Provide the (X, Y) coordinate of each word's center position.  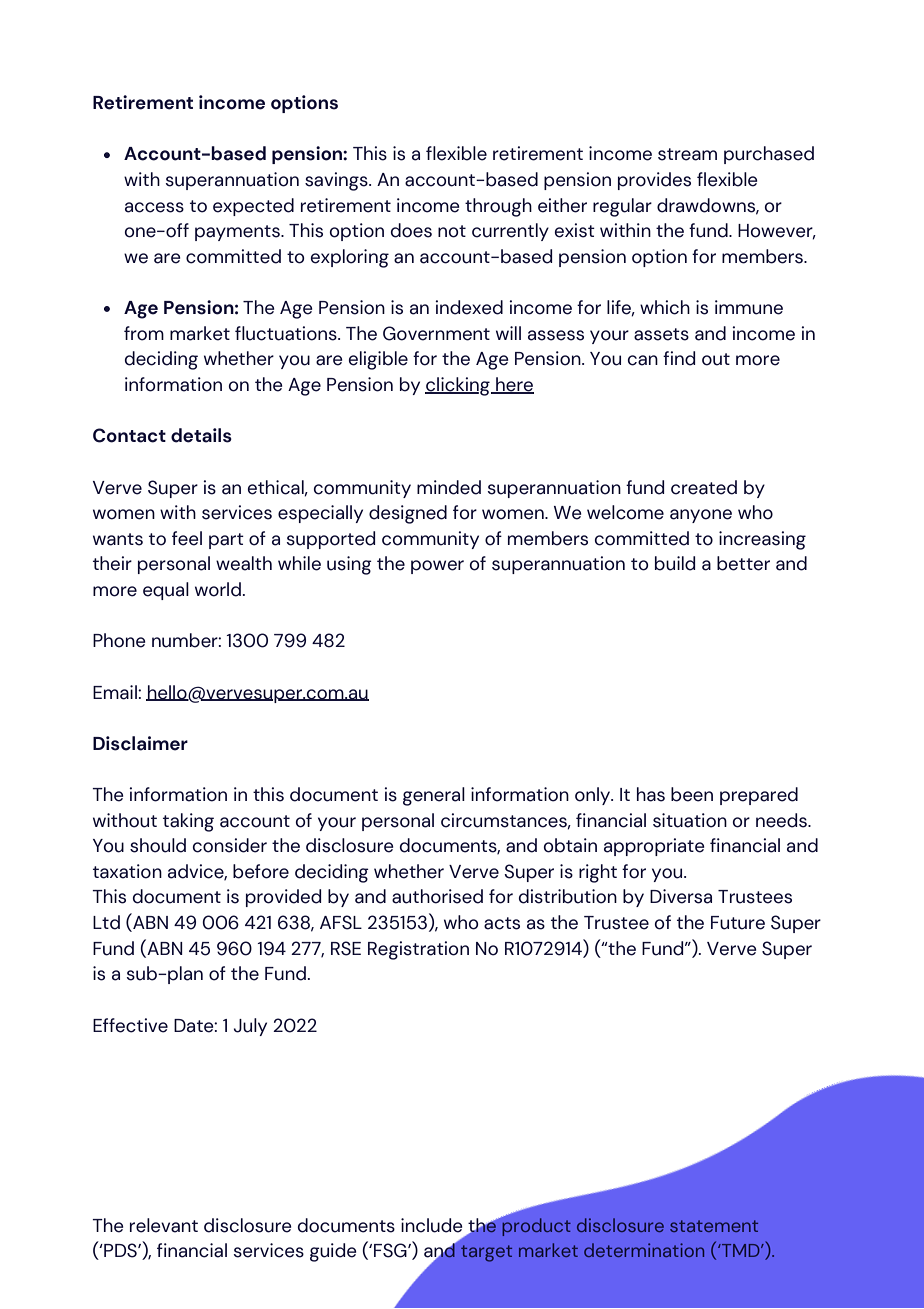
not (452, 231)
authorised (437, 896)
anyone (701, 516)
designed (408, 514)
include (432, 1225)
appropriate (654, 847)
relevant (164, 1225)
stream (687, 154)
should (158, 845)
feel (187, 538)
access (154, 207)
